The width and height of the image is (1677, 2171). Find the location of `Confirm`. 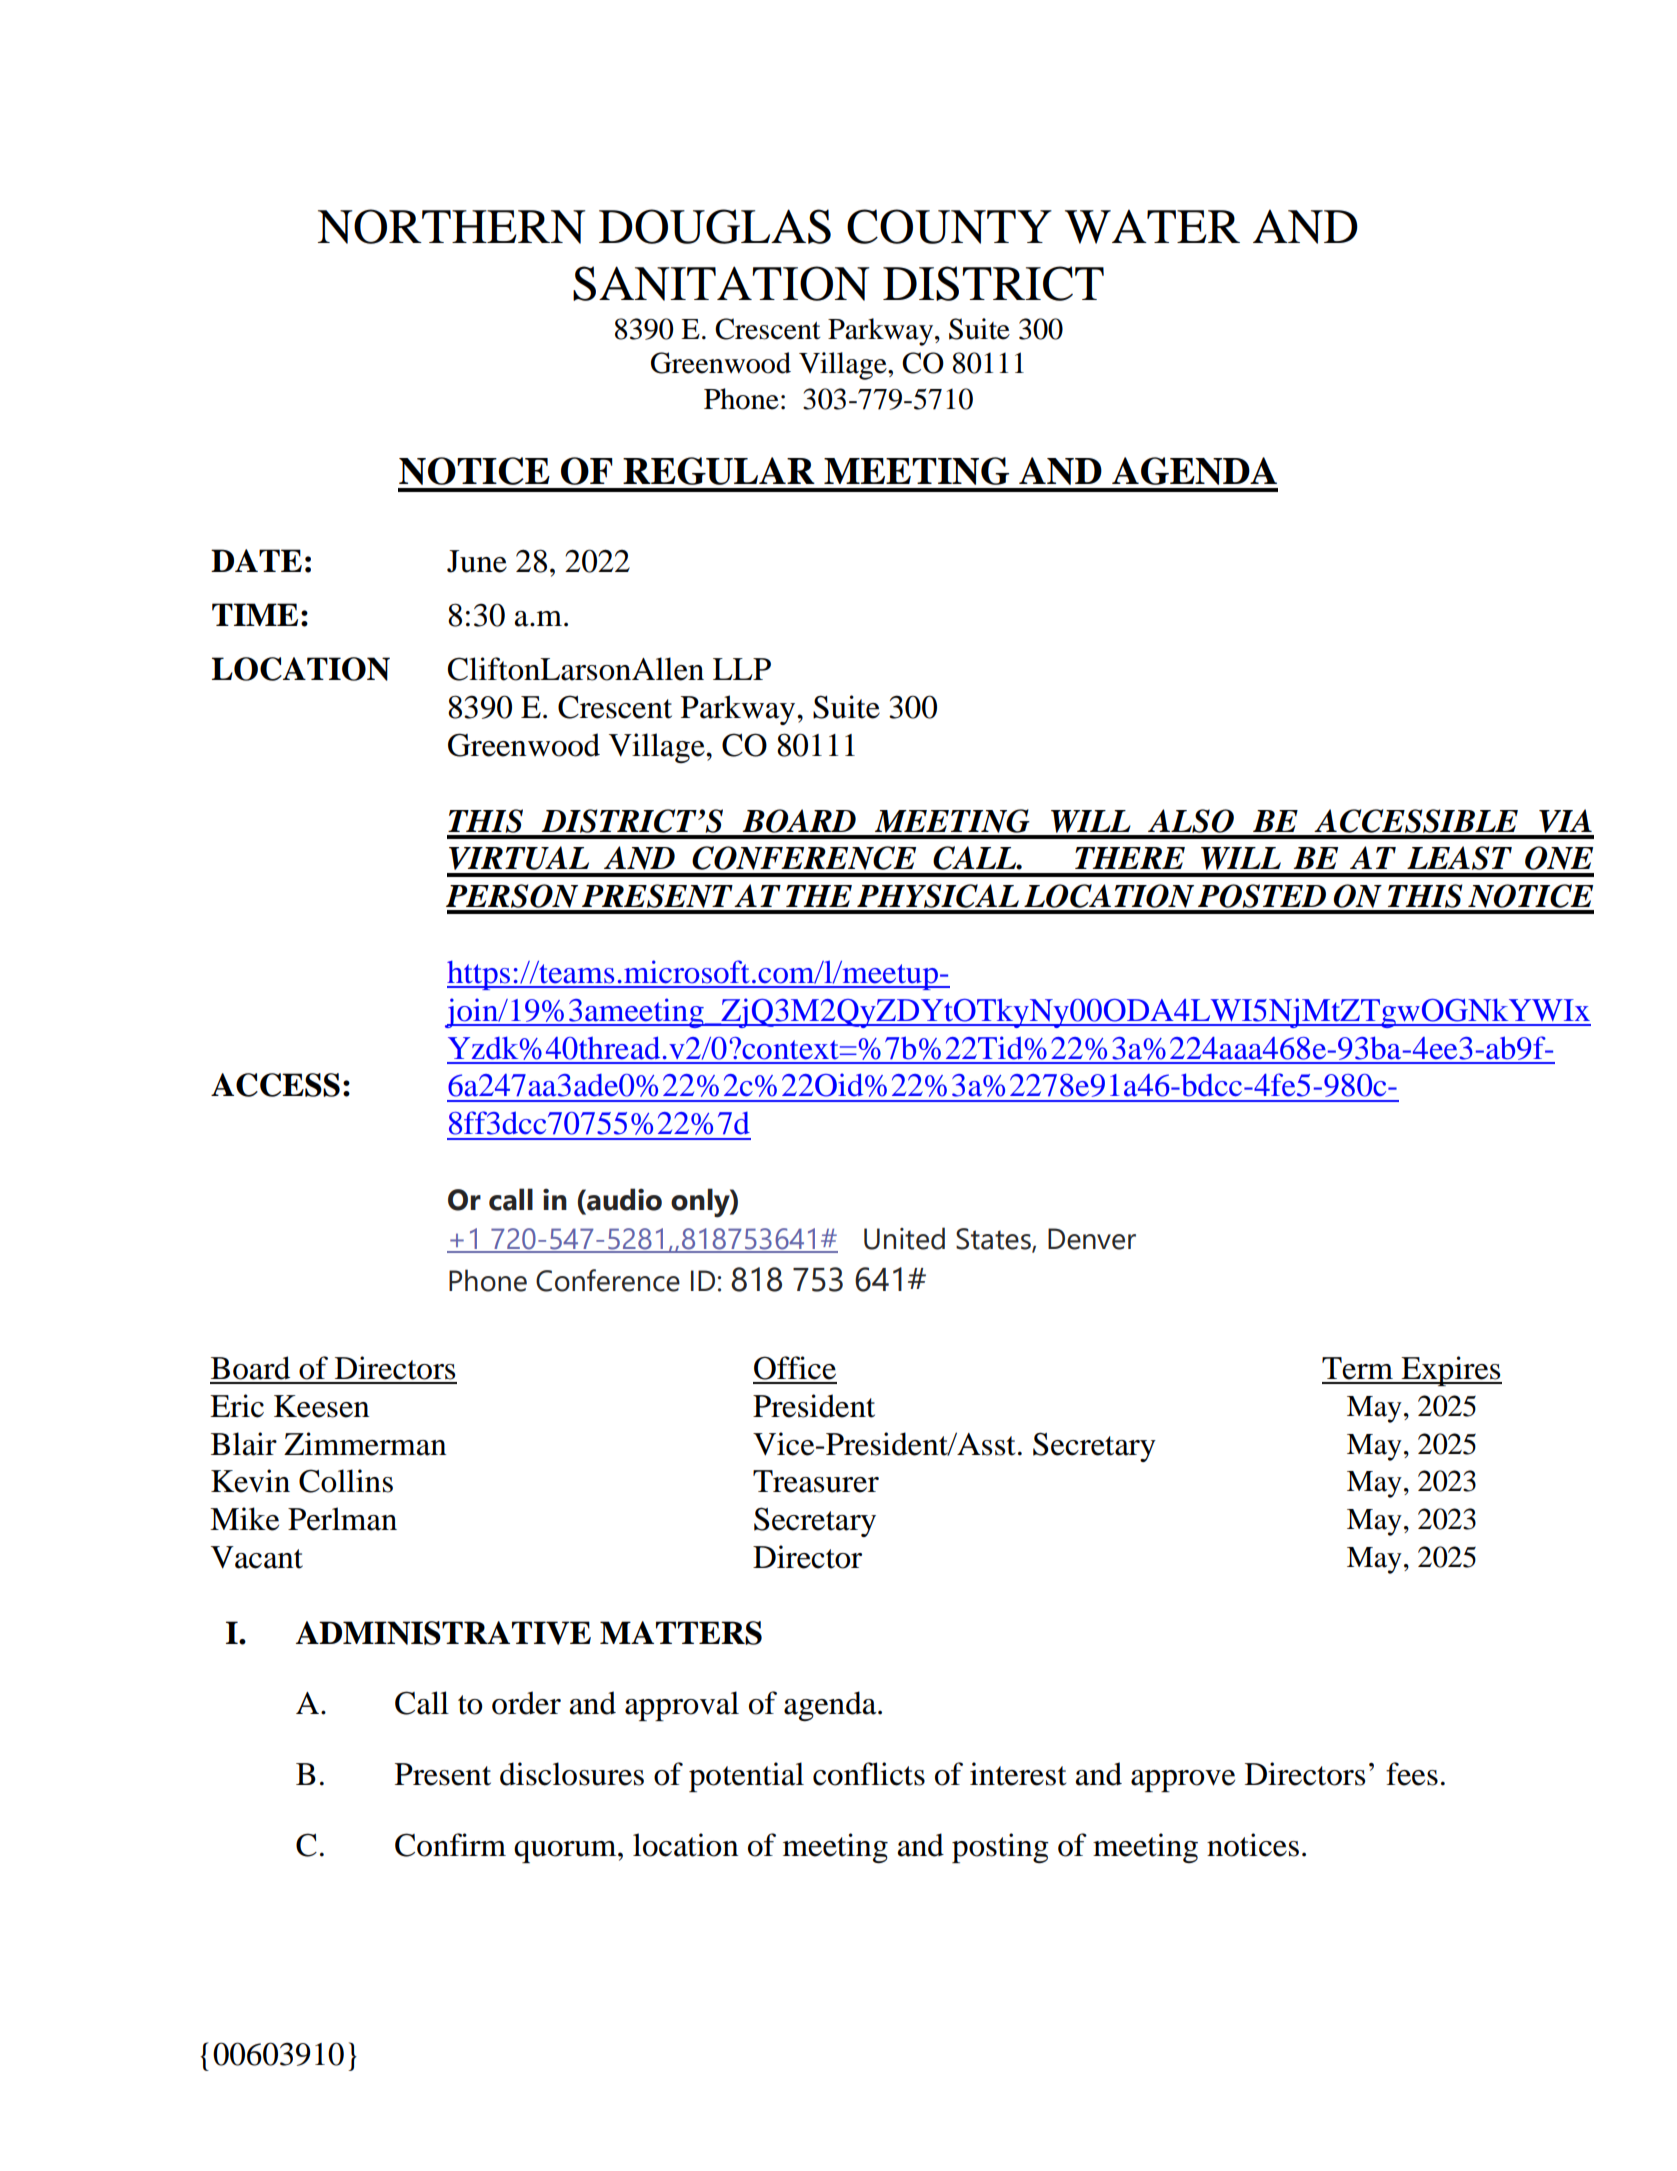

Confirm is located at coordinates (450, 1845).
